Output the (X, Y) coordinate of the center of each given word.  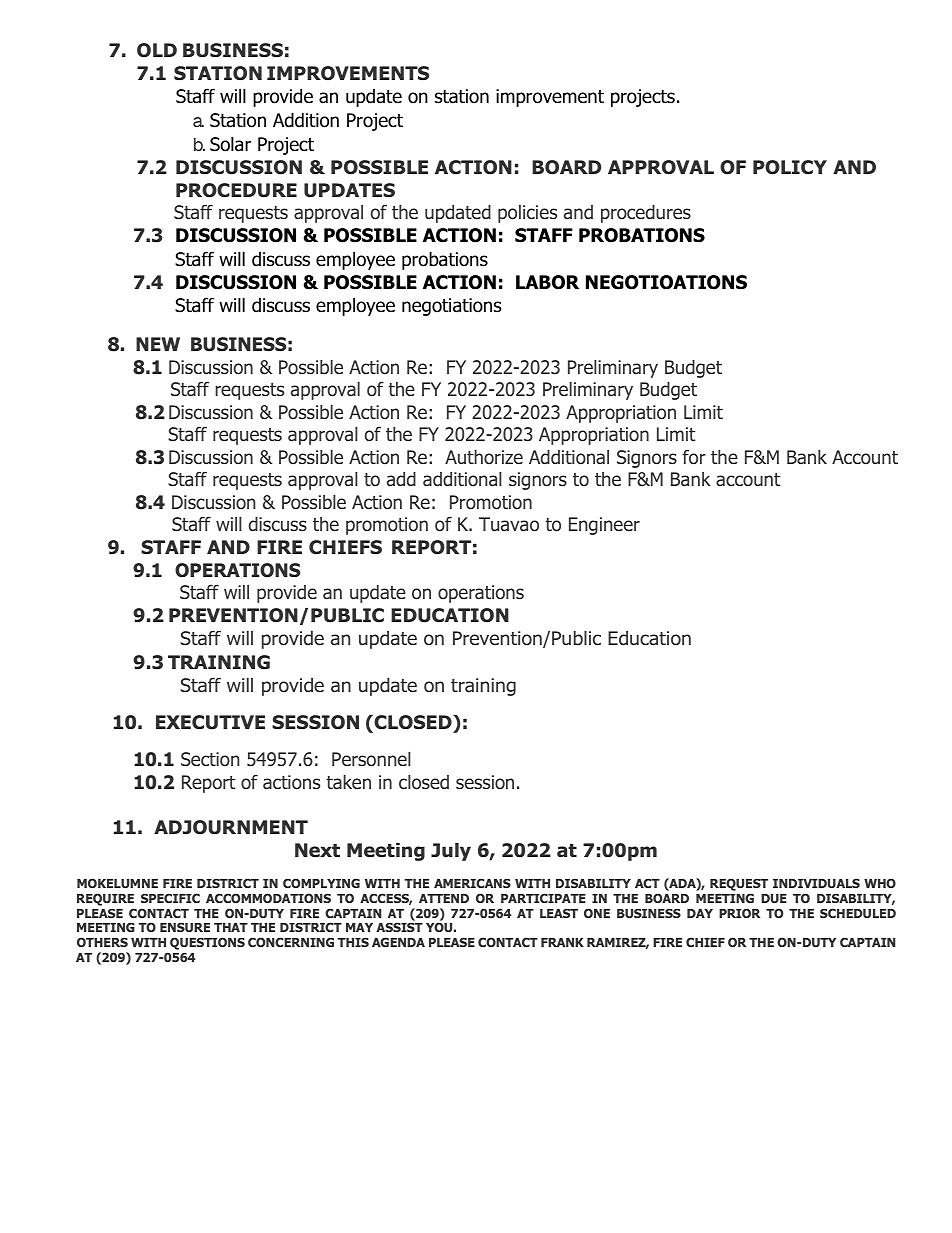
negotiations (451, 307)
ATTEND (444, 898)
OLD (157, 50)
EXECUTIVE (210, 722)
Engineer (604, 526)
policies (527, 214)
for (694, 457)
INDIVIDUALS (816, 883)
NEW (158, 344)
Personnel (371, 759)
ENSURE (185, 927)
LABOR (547, 282)
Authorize (484, 457)
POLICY (790, 167)
